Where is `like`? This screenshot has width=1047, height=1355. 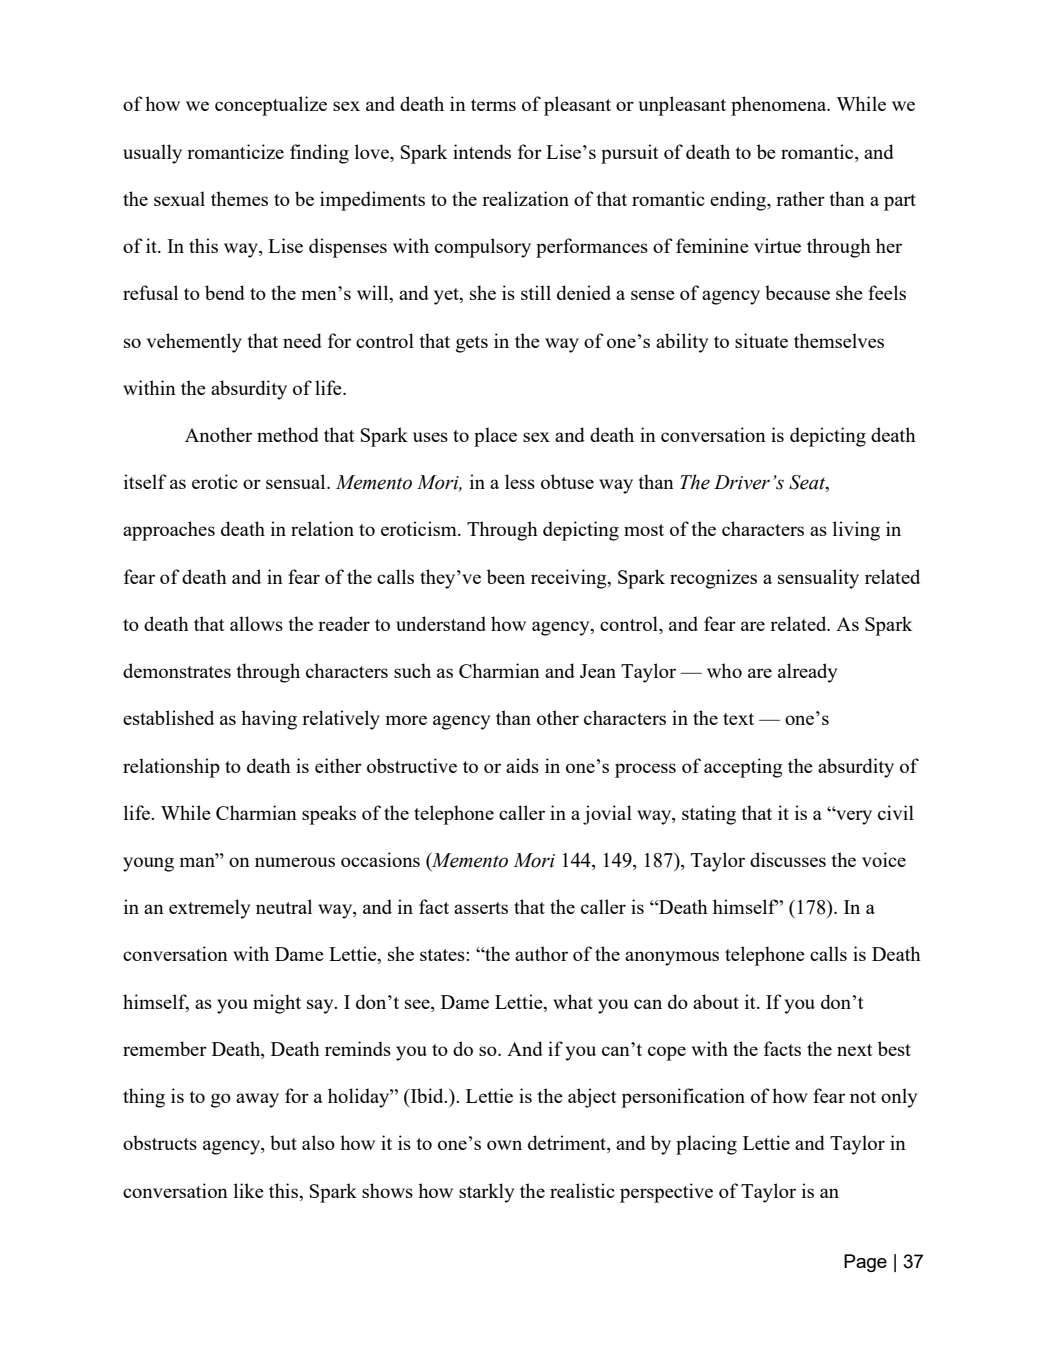 like is located at coordinates (249, 1190).
